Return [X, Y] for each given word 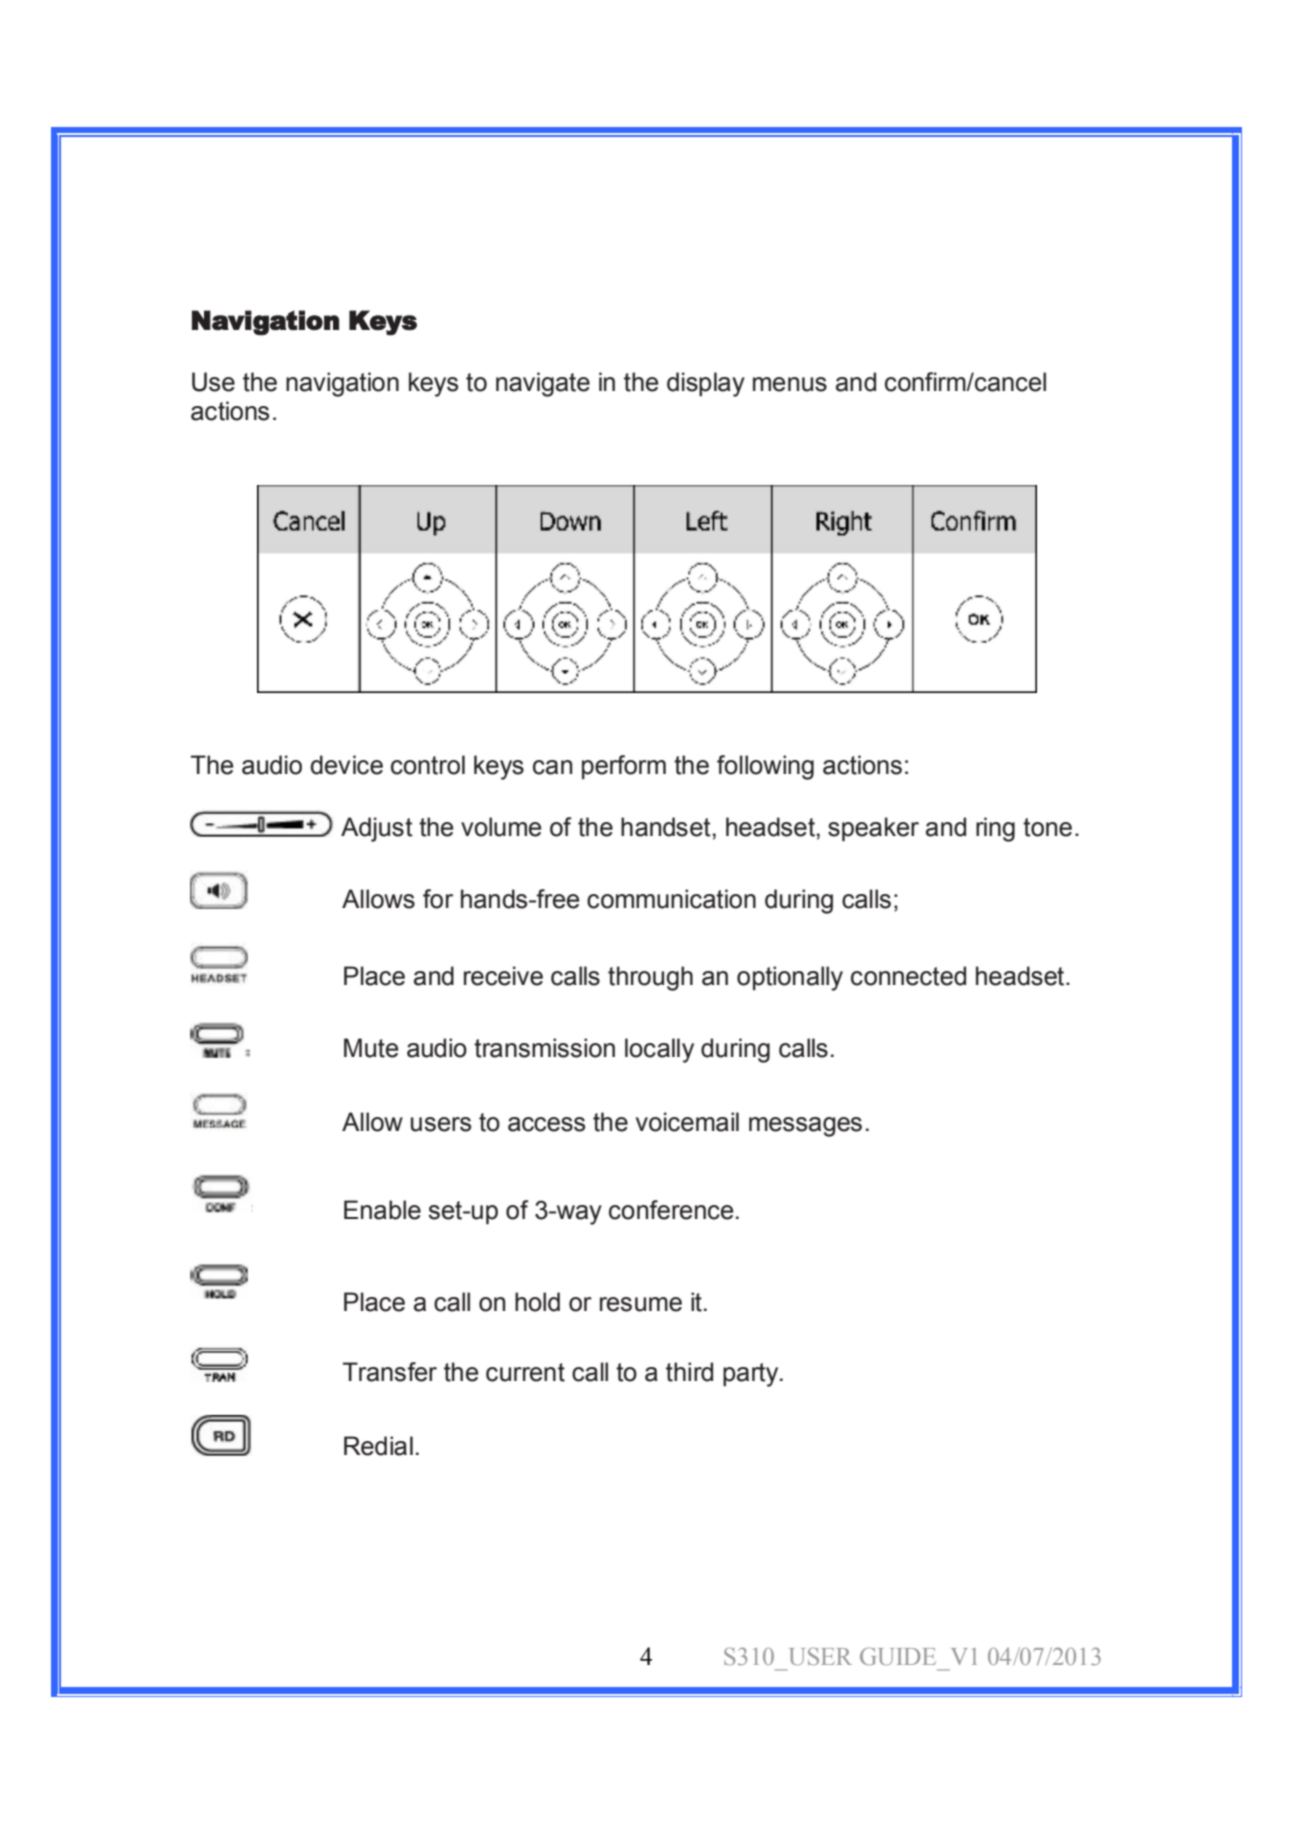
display [706, 384]
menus [790, 384]
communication [671, 899]
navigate [543, 384]
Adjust [377, 829]
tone [1047, 827]
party [752, 1375]
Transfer [390, 1372]
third [689, 1372]
